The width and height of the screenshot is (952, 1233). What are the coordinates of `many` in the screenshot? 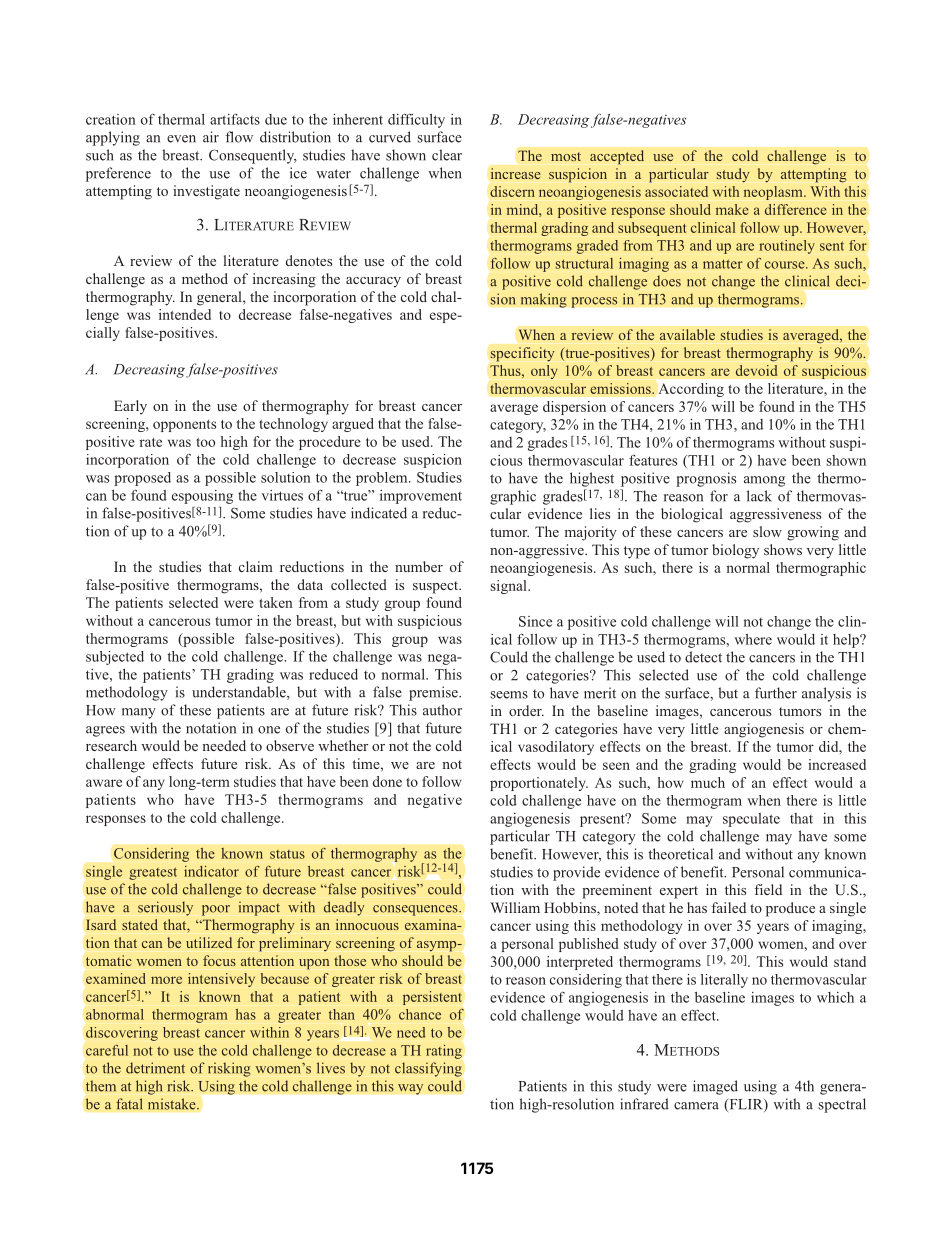 It's located at (139, 713).
